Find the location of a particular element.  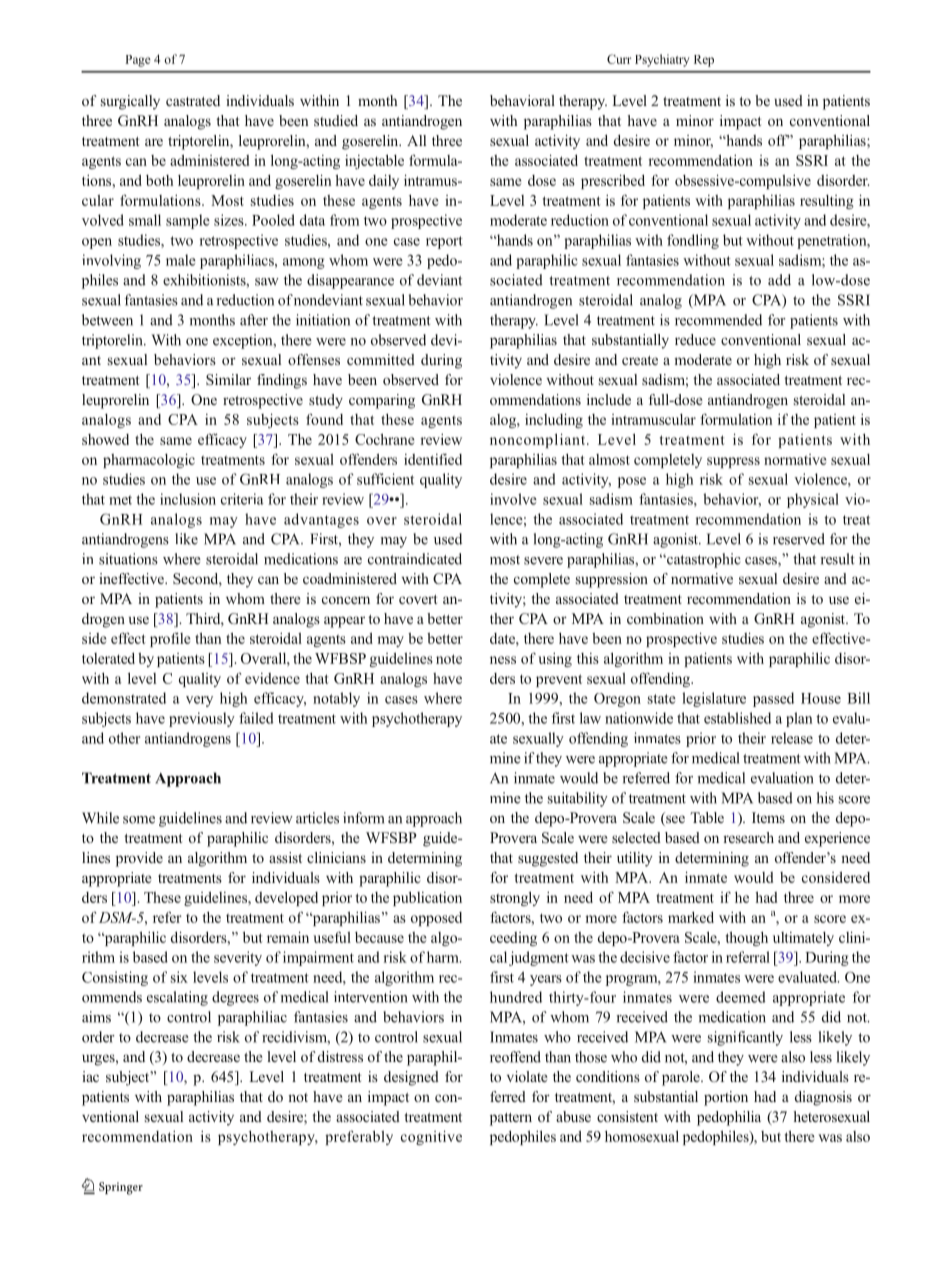

pattern is located at coordinates (511, 1119).
